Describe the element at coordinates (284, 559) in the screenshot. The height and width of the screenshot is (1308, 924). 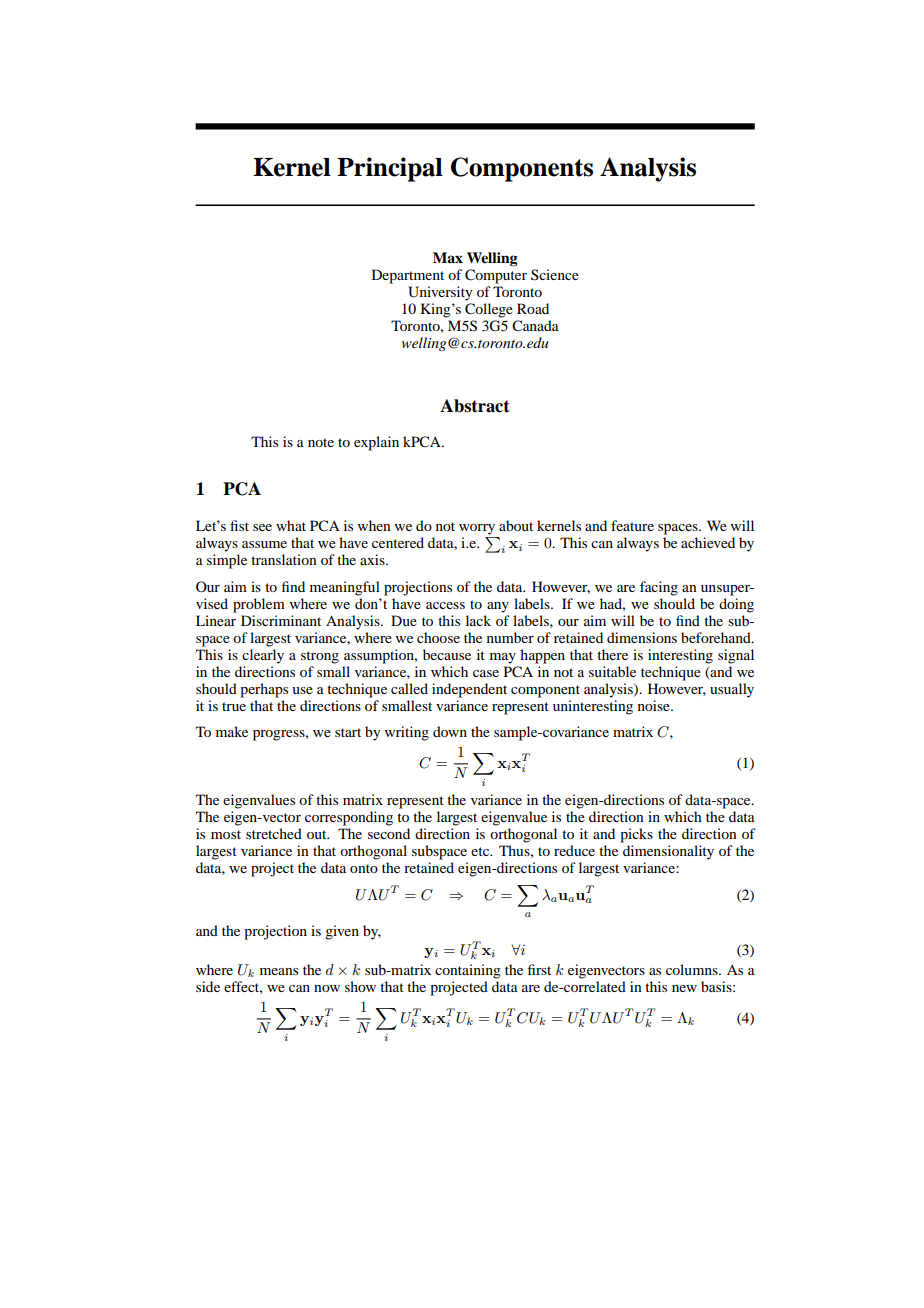
I see `translation` at that location.
